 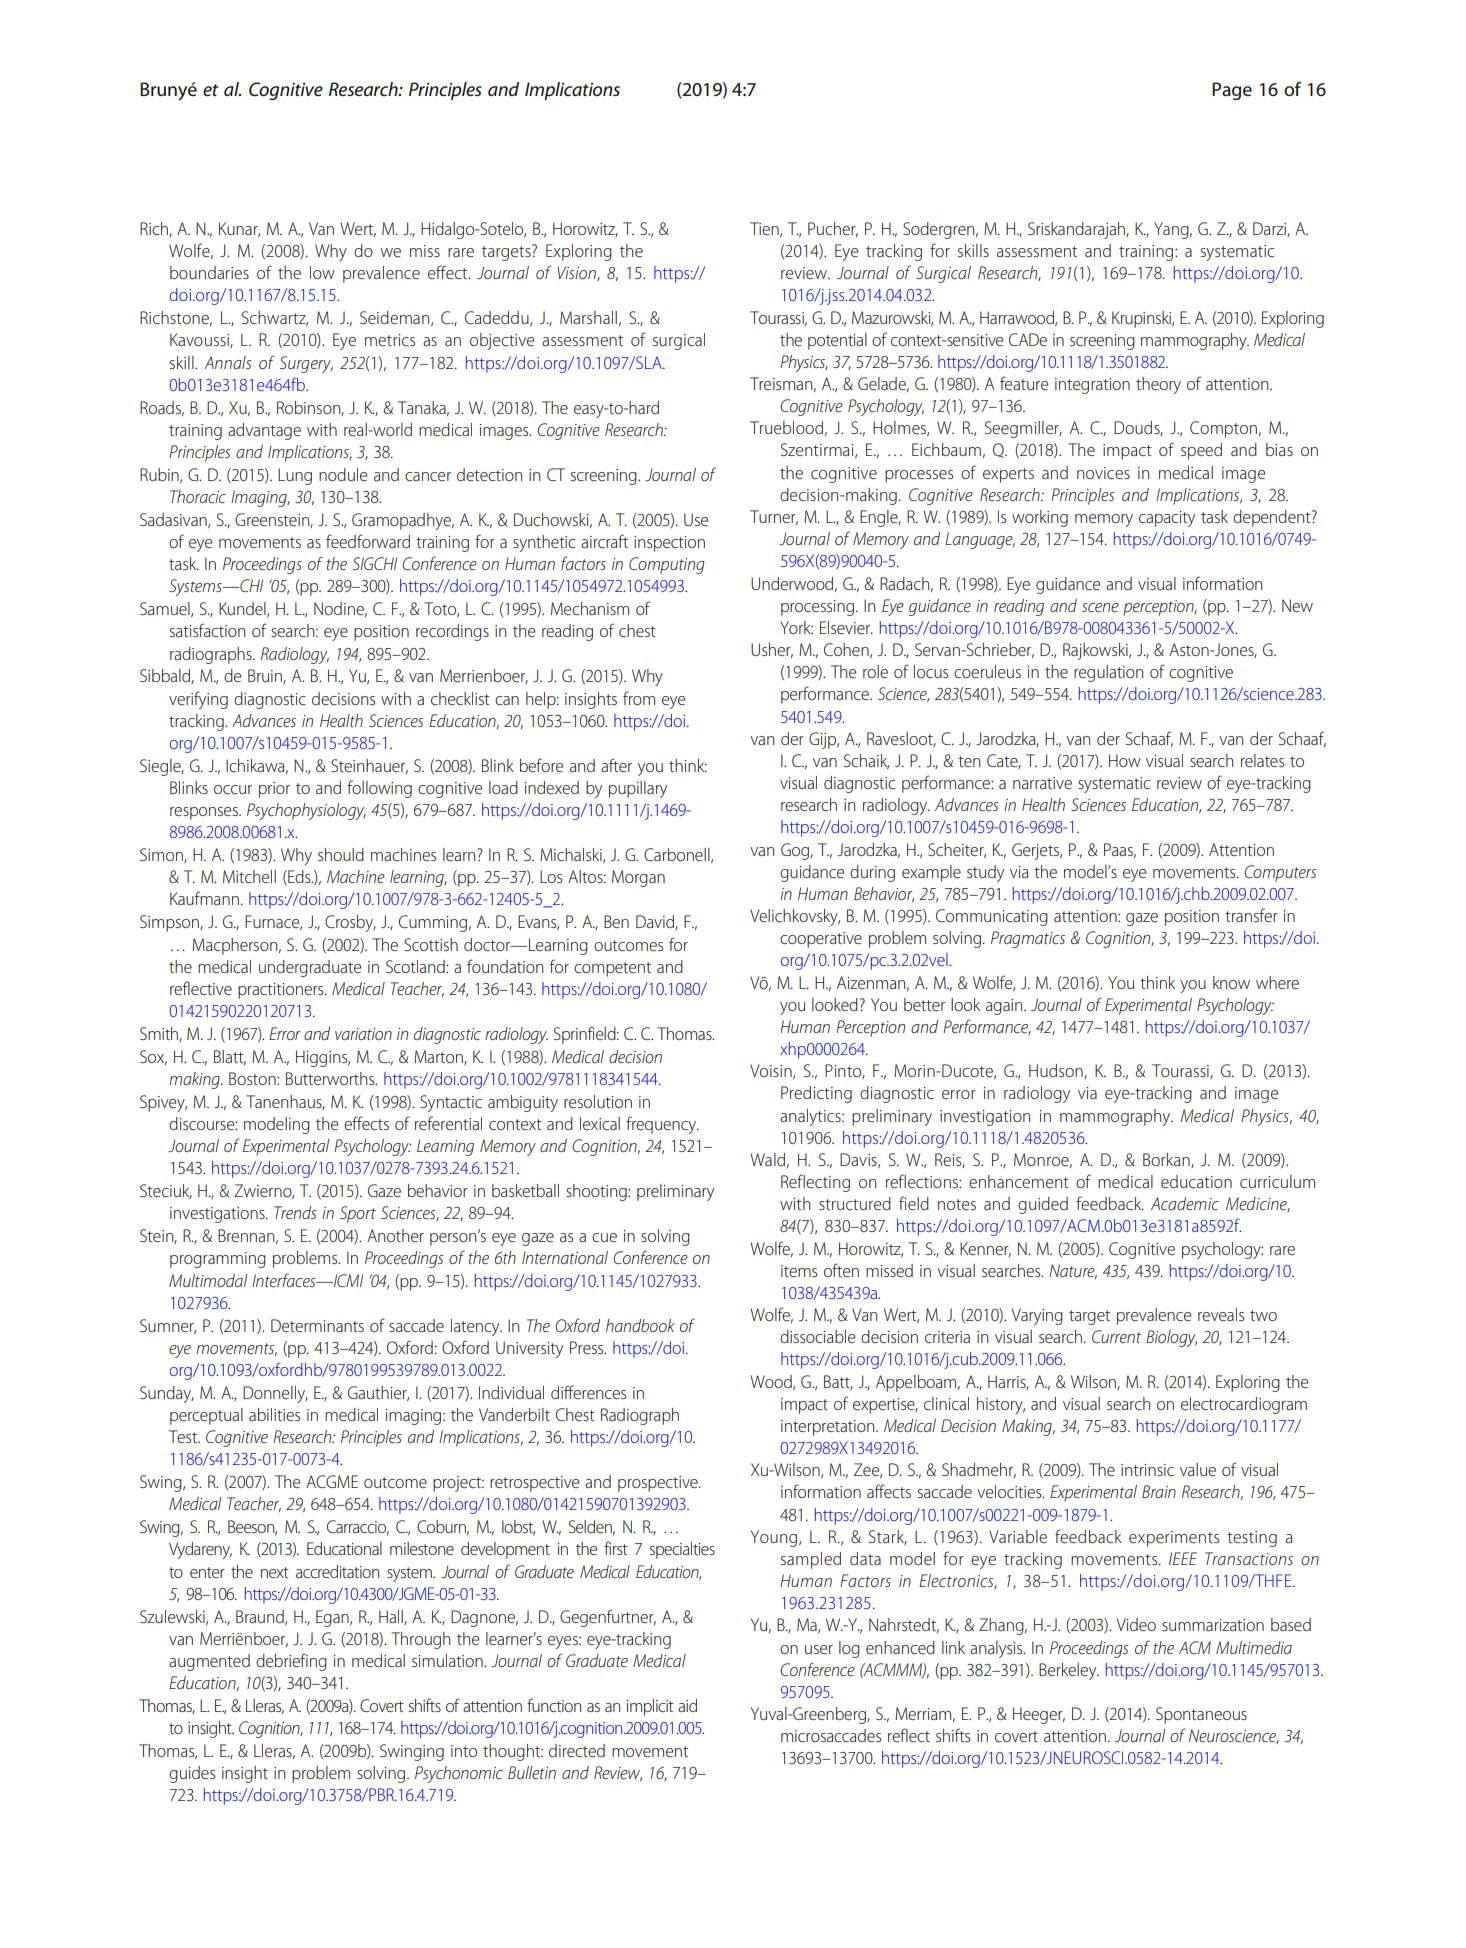 I want to click on from, so click(x=639, y=698).
